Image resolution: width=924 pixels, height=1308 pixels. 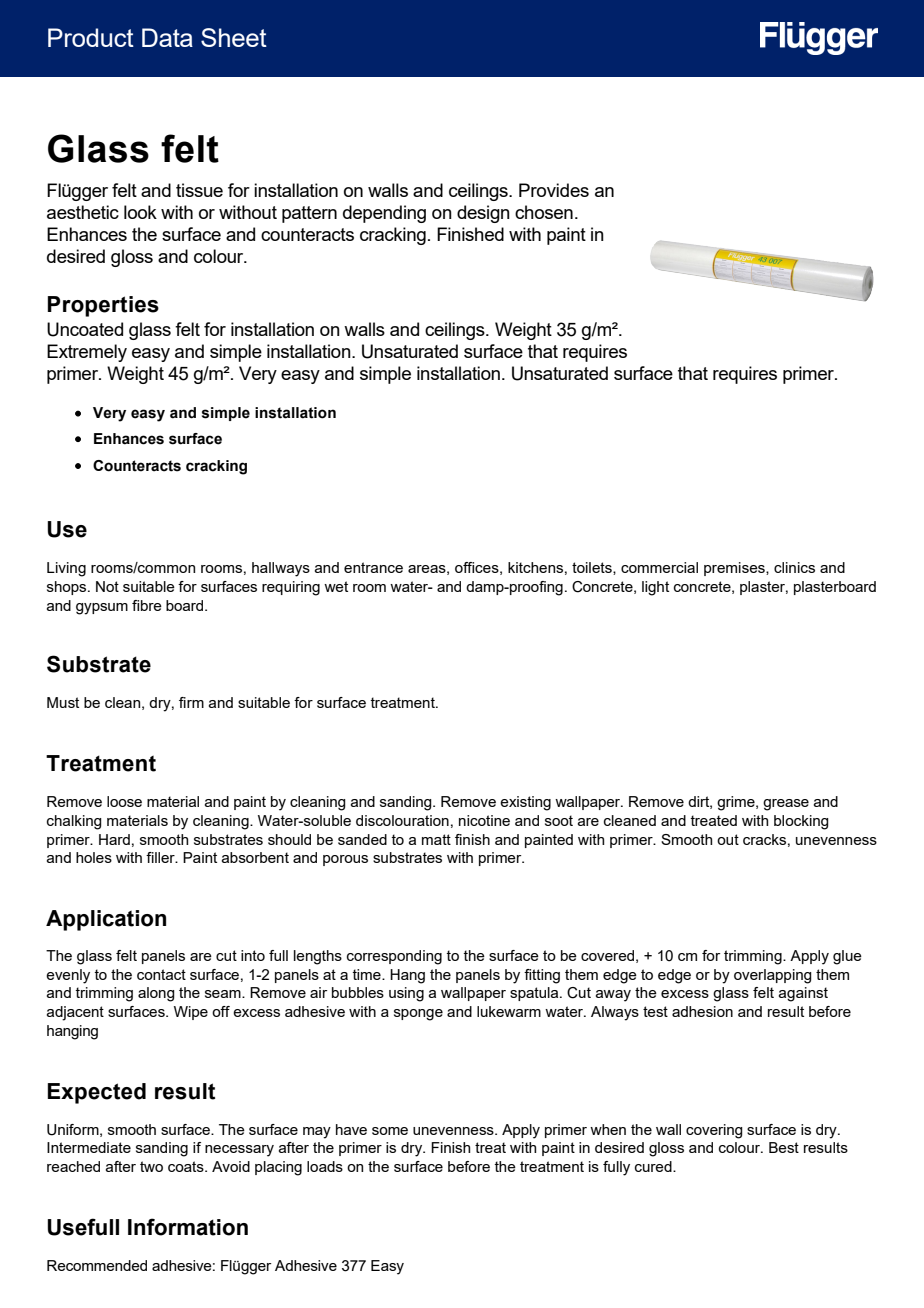 I want to click on chosen, so click(x=544, y=212).
